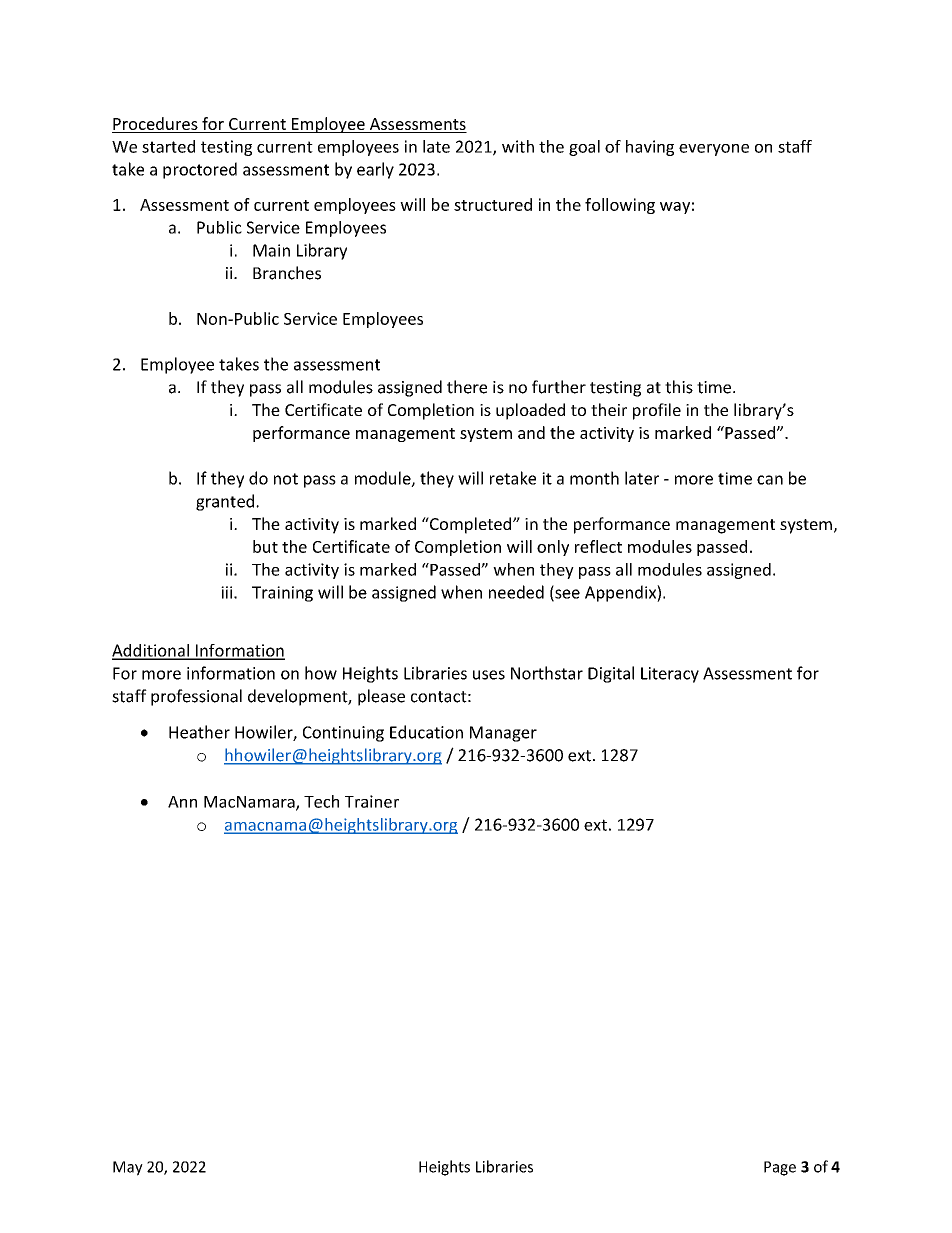 The image size is (952, 1233). I want to click on uses, so click(489, 675).
